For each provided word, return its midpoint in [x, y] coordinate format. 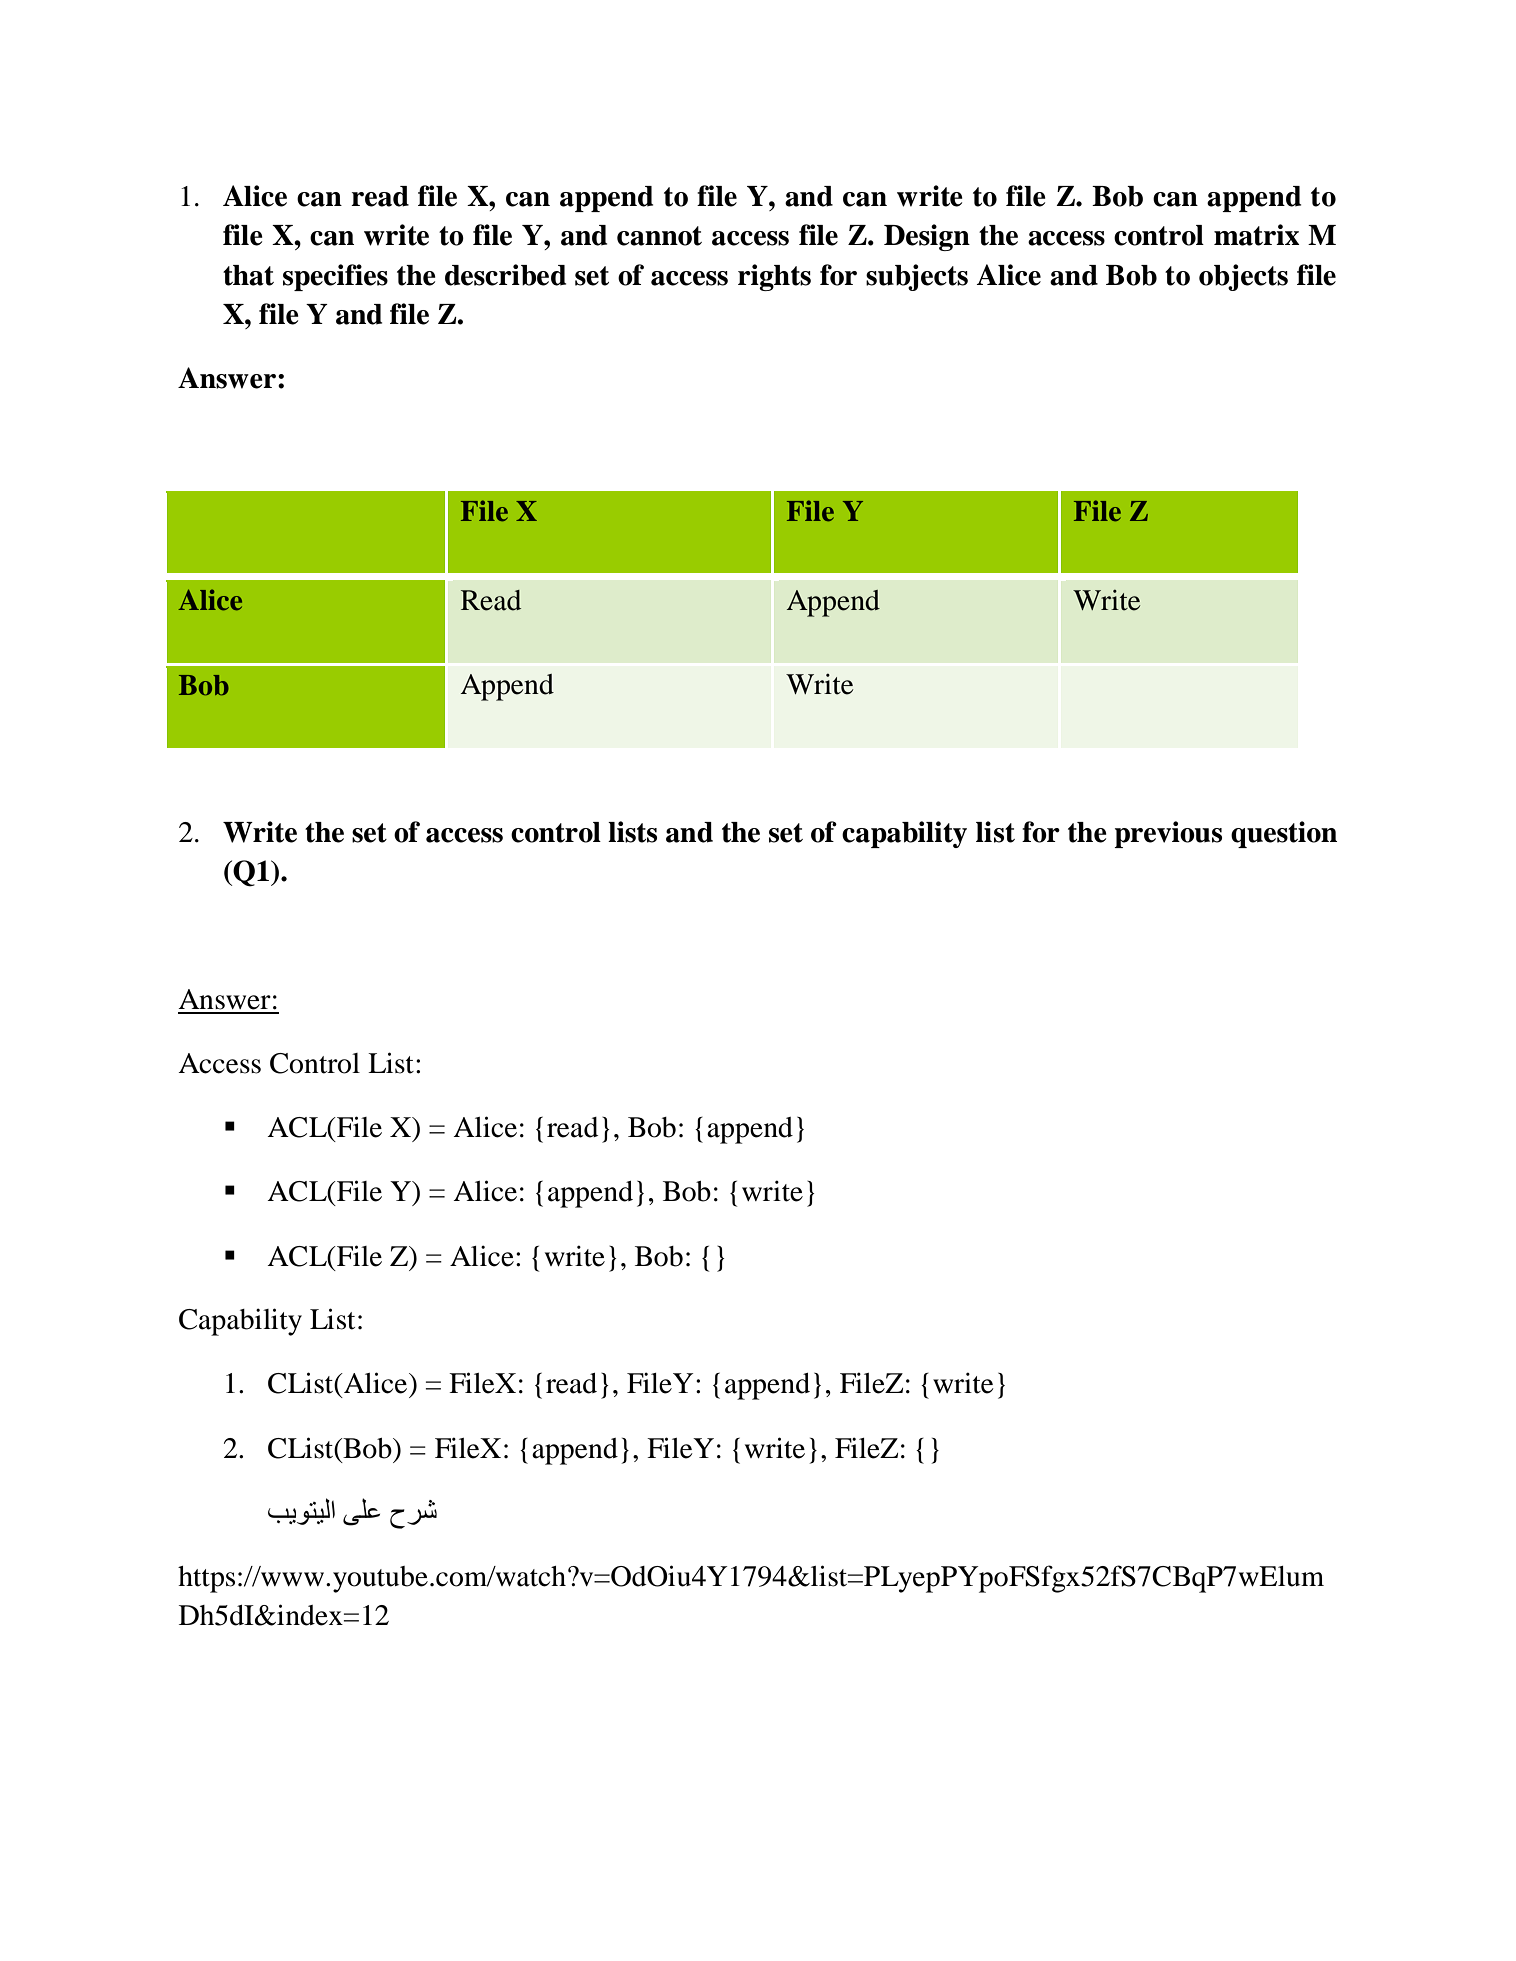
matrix [1256, 235]
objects [1243, 277]
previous [1168, 834]
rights [774, 277]
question [1284, 834]
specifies [335, 277]
